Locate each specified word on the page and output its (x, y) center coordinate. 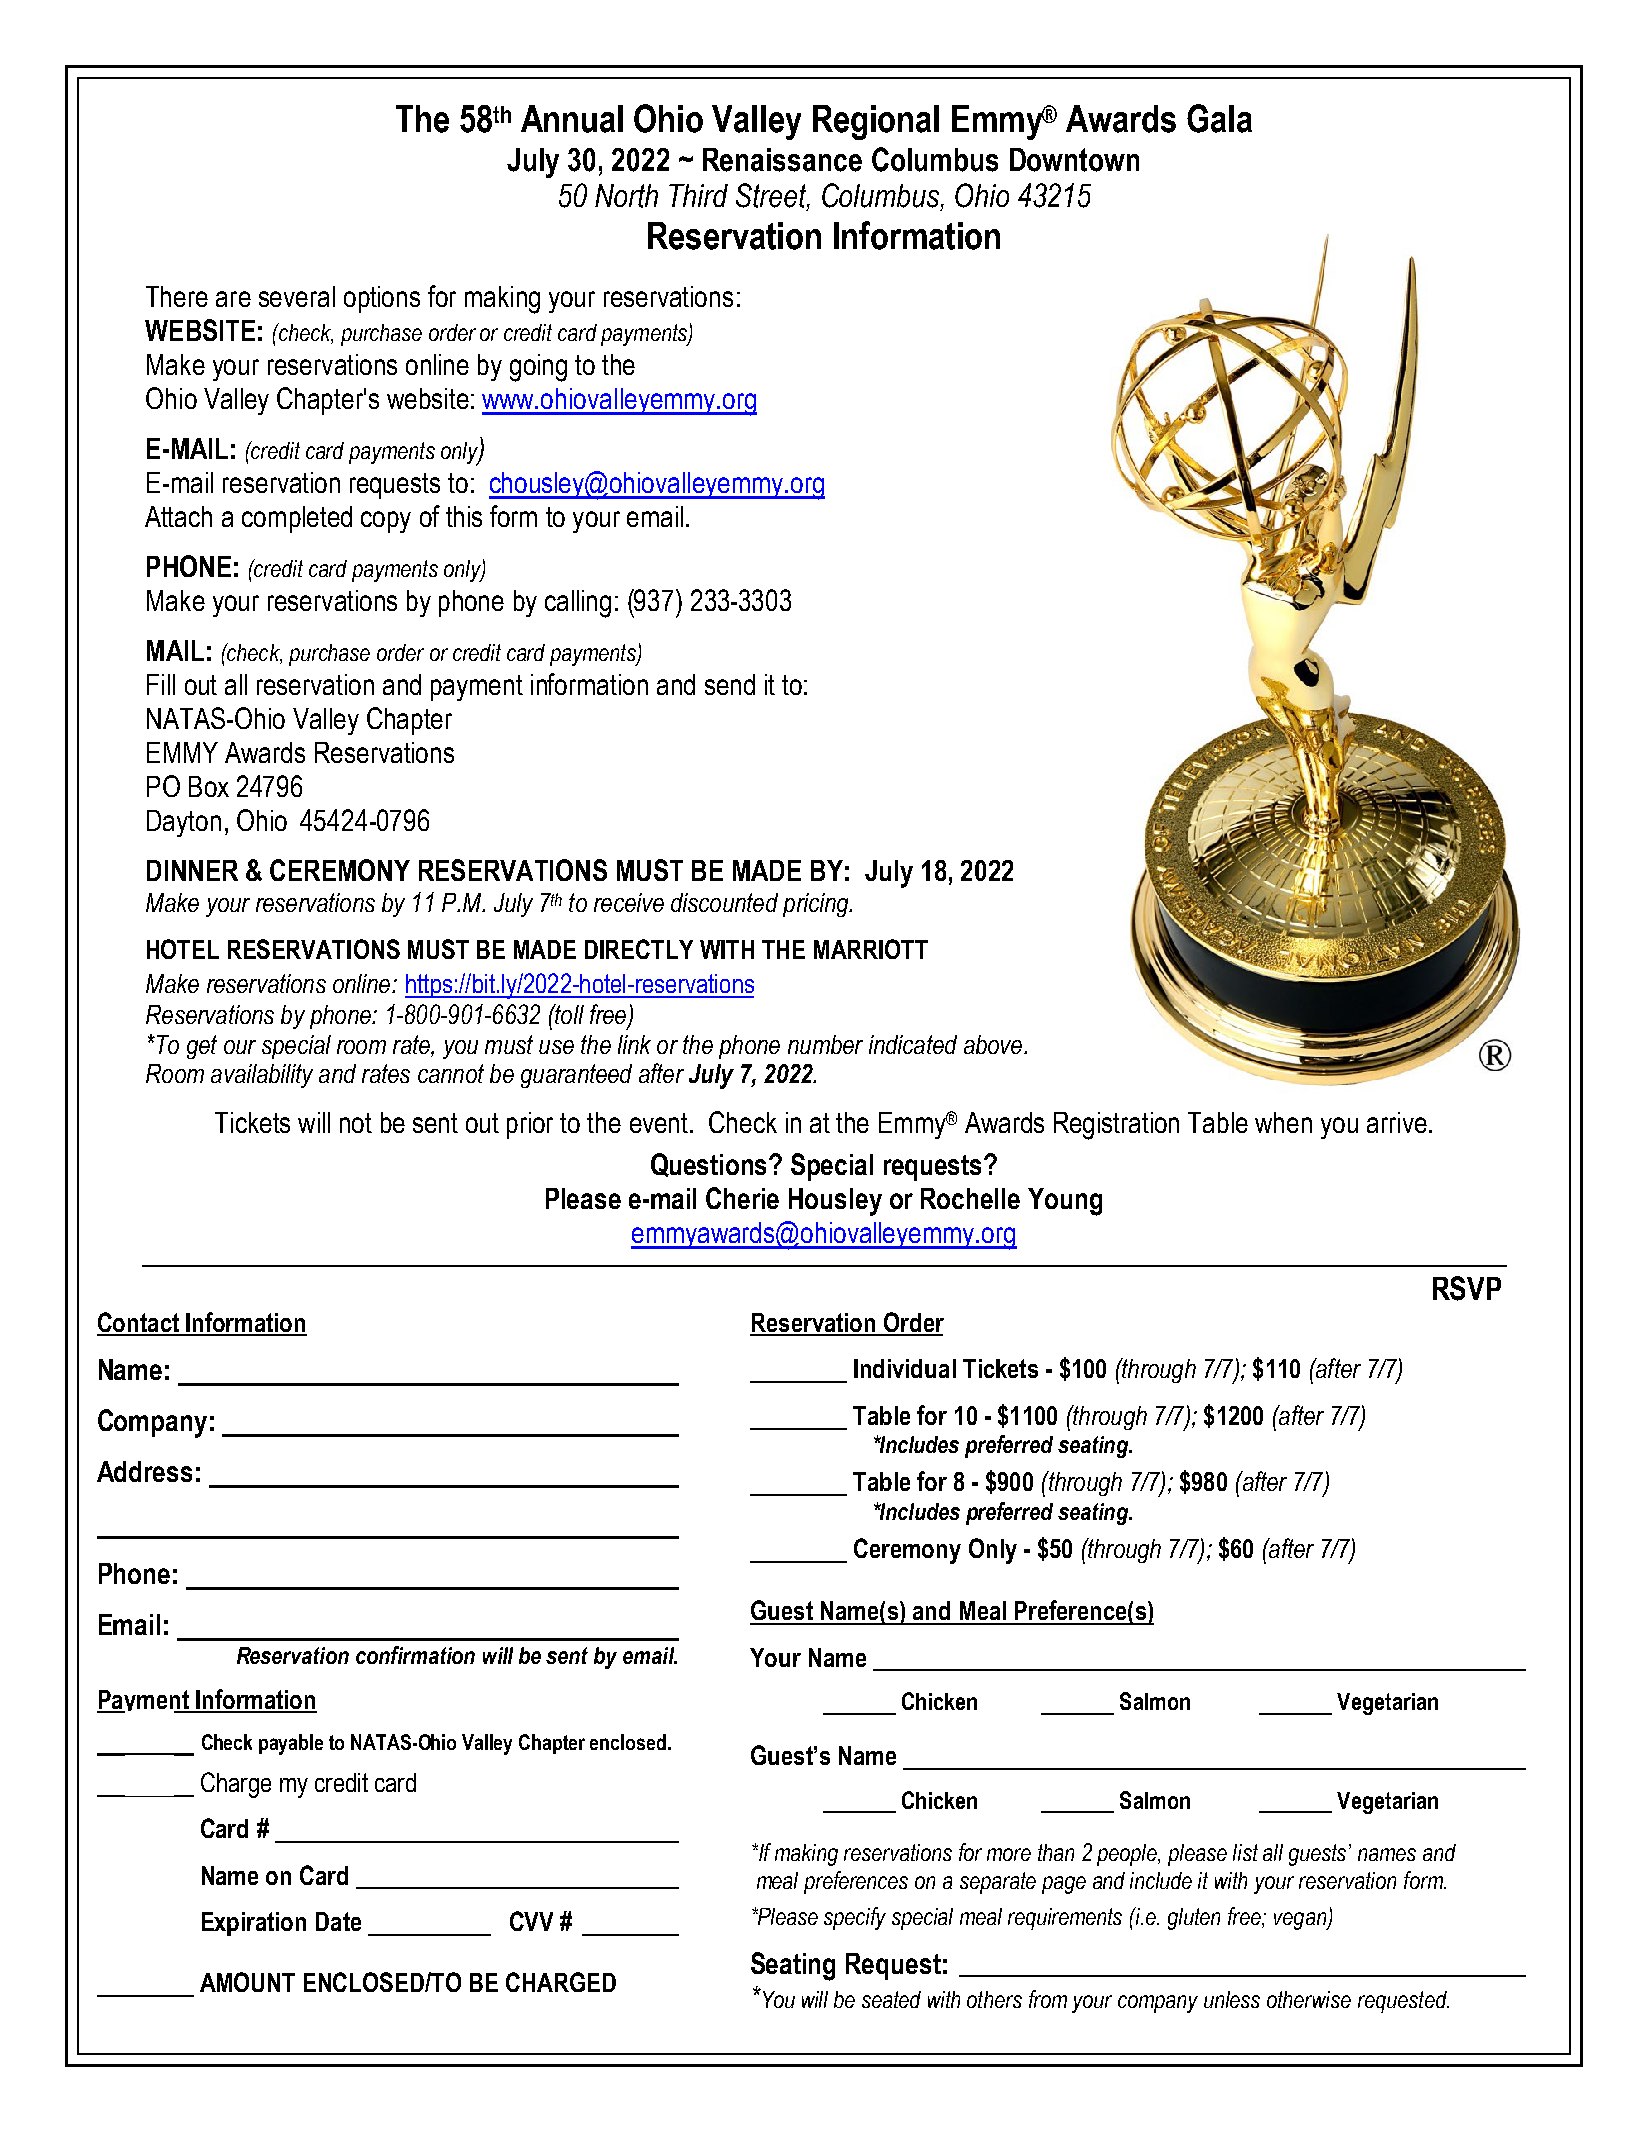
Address (144, 1471)
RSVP (1467, 1288)
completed (297, 519)
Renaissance (782, 160)
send (730, 684)
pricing (817, 905)
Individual (905, 1368)
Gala (1219, 118)
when (1283, 1122)
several (297, 296)
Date (338, 1921)
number (825, 1044)
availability (262, 1076)
